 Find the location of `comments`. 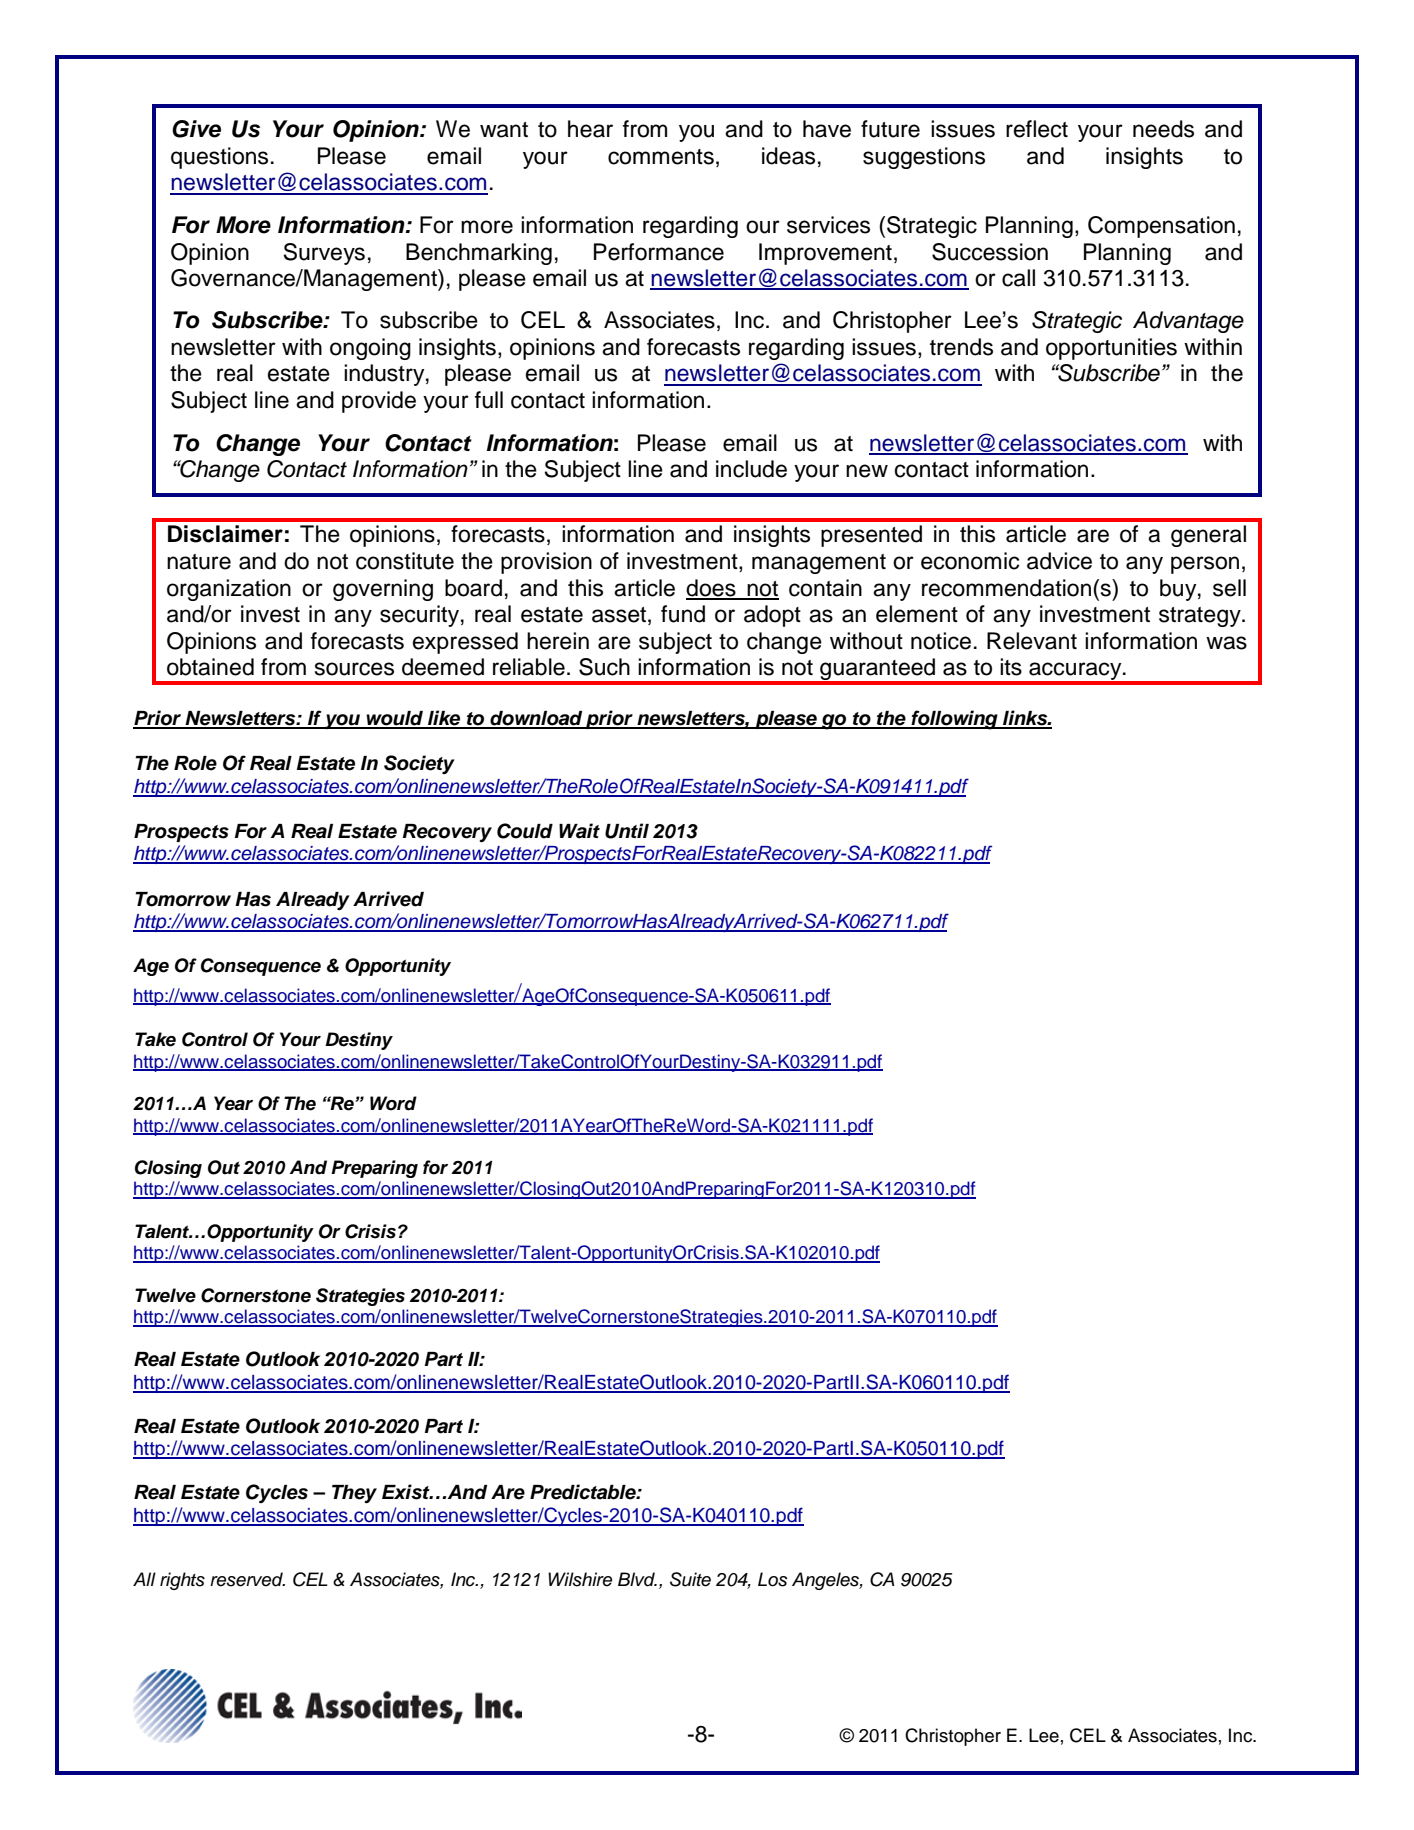

comments is located at coordinates (661, 157).
